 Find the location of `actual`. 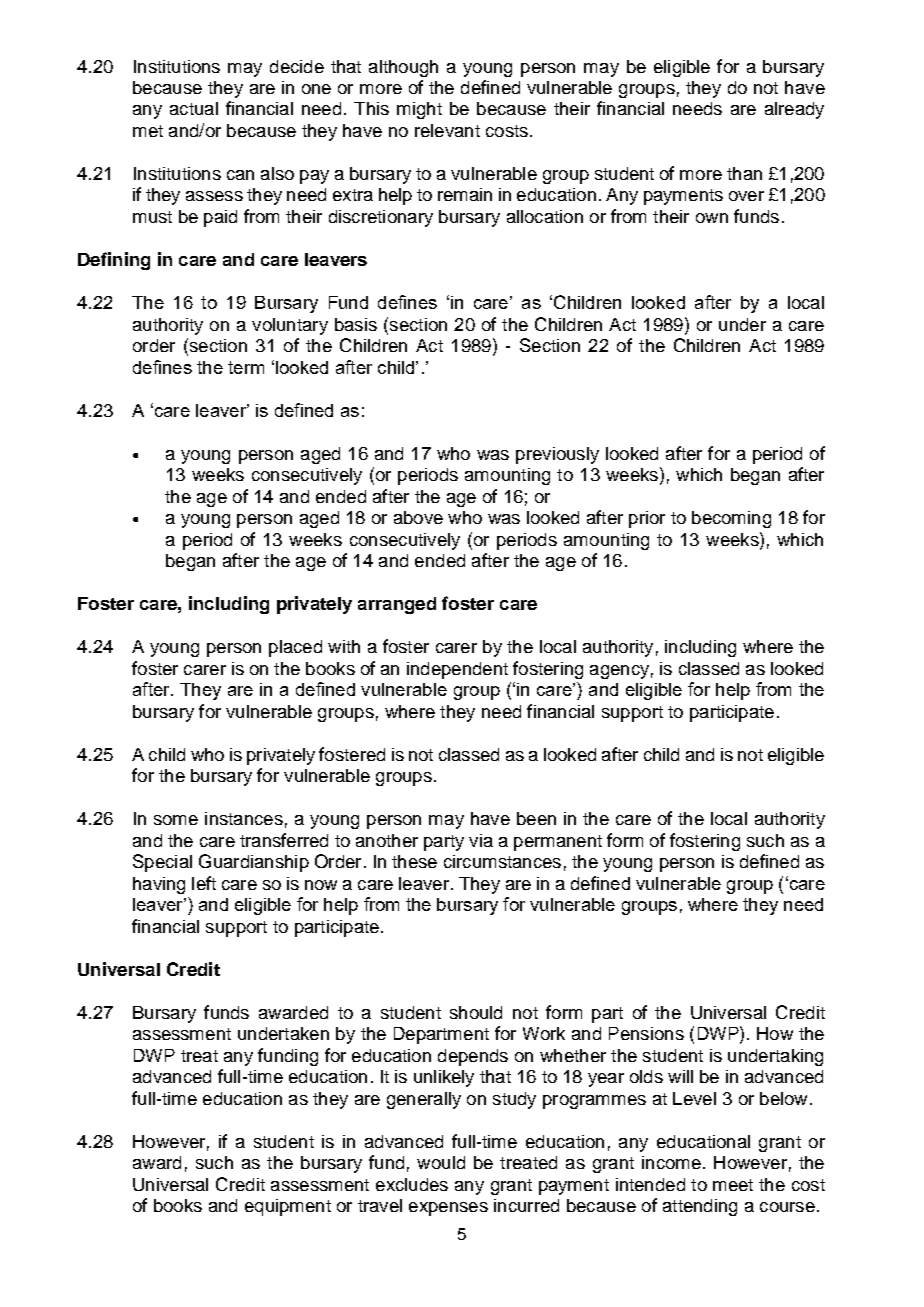

actual is located at coordinates (194, 108).
